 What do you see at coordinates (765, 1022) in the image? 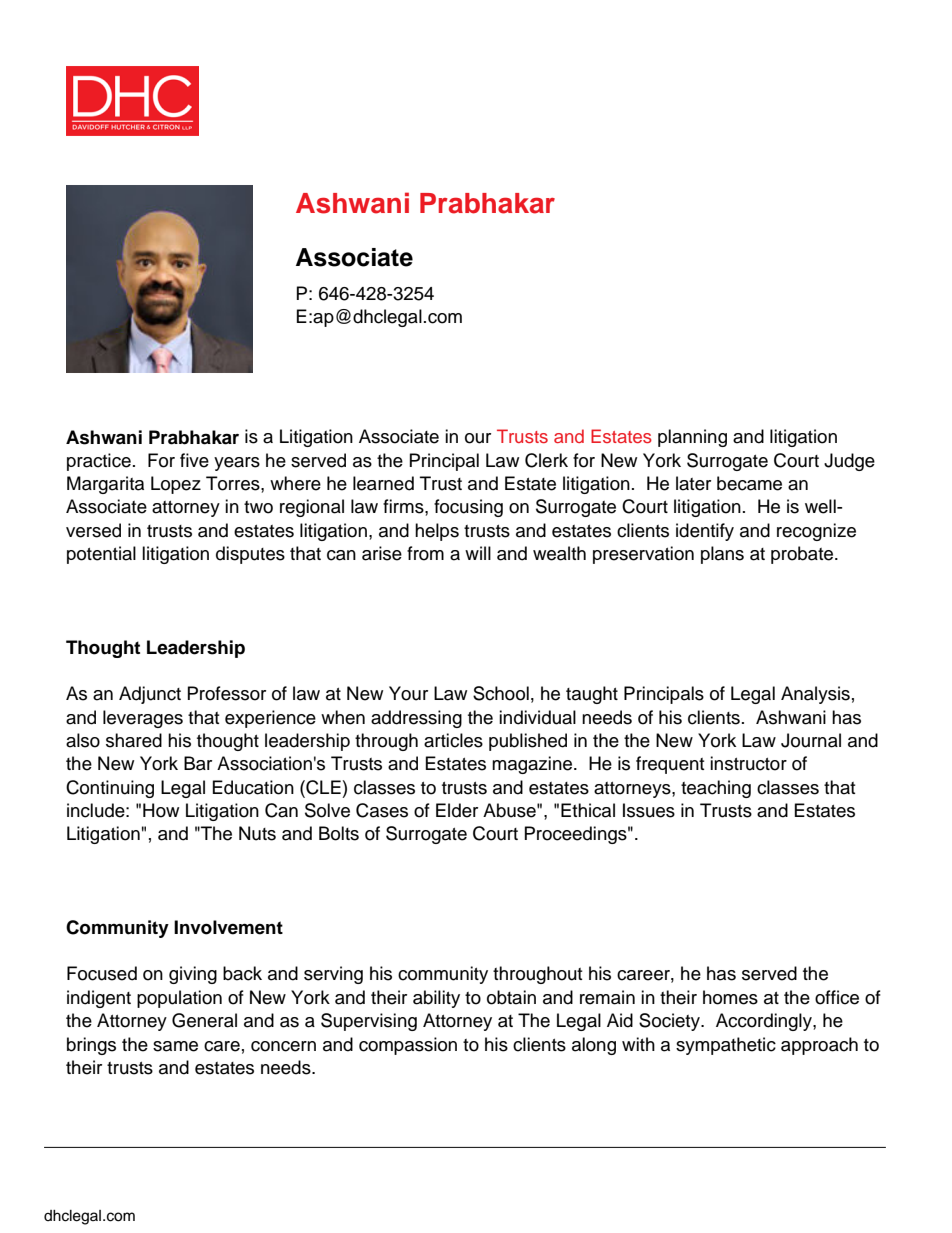
I see `Accordingly` at bounding box center [765, 1022].
